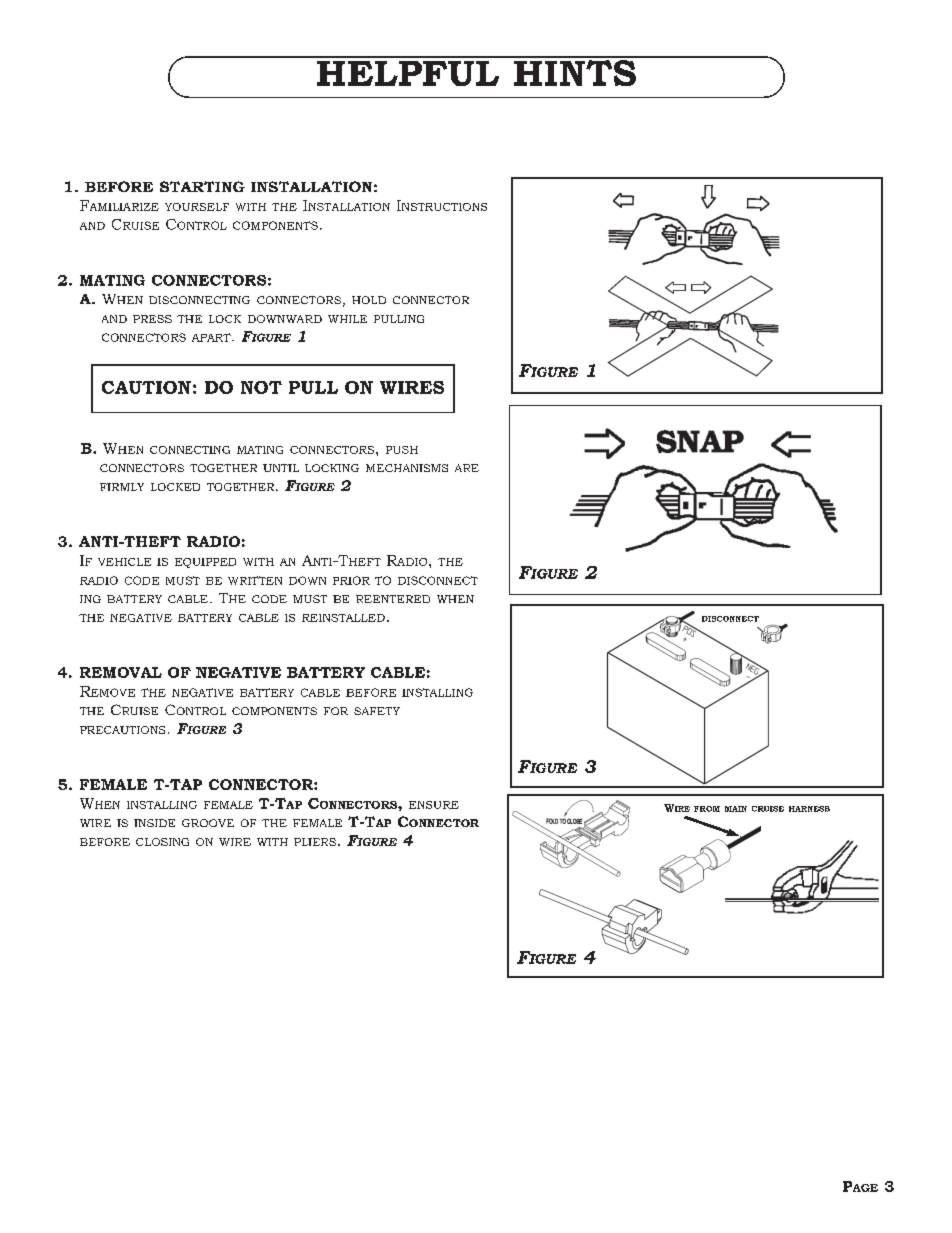  What do you see at coordinates (402, 450) in the screenshot?
I see `PUSH` at bounding box center [402, 450].
